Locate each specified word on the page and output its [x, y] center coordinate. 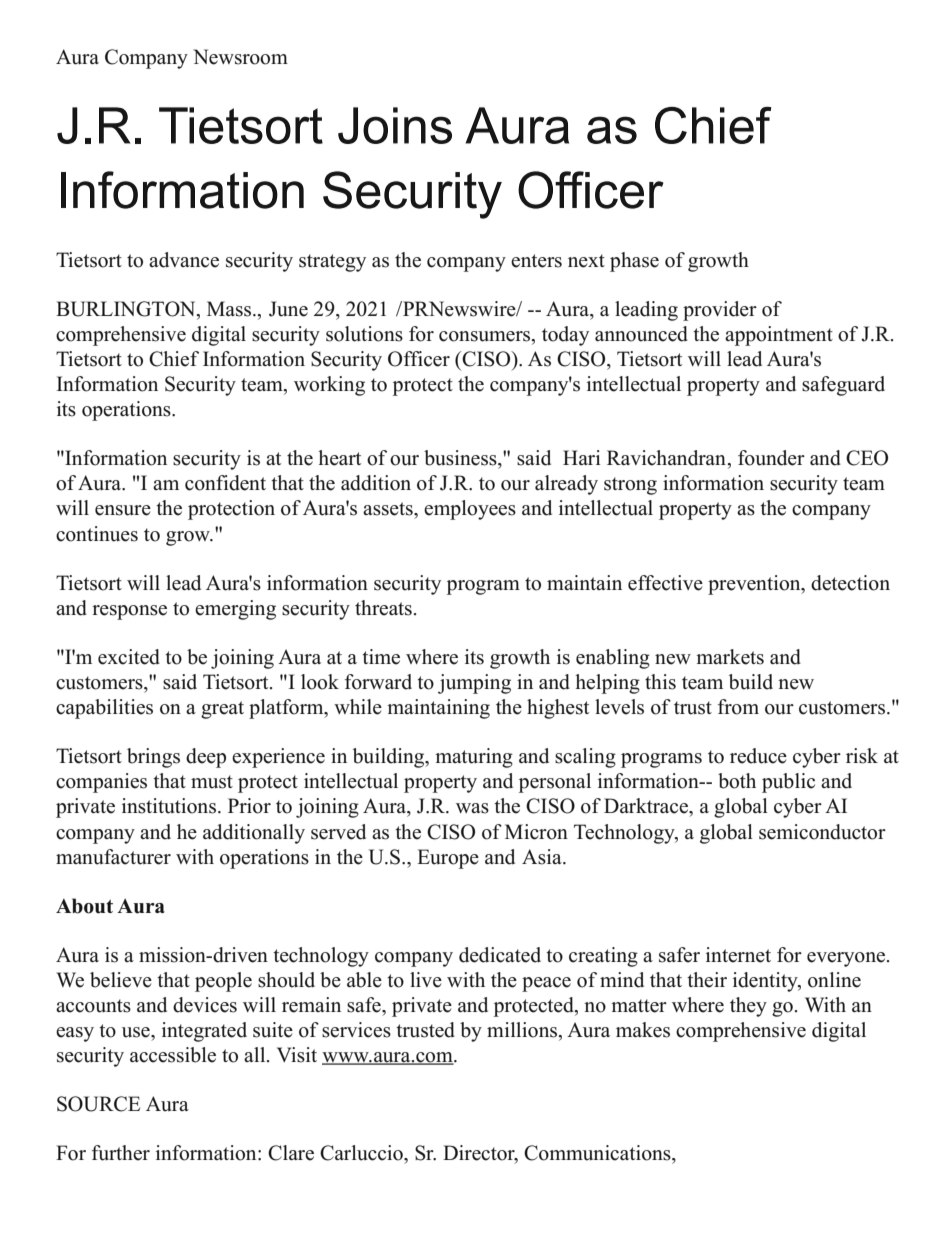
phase [634, 262]
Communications [598, 1153]
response [129, 612]
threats [383, 608]
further [121, 1153]
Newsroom [240, 57]
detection [850, 583]
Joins [395, 125]
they [748, 1007]
